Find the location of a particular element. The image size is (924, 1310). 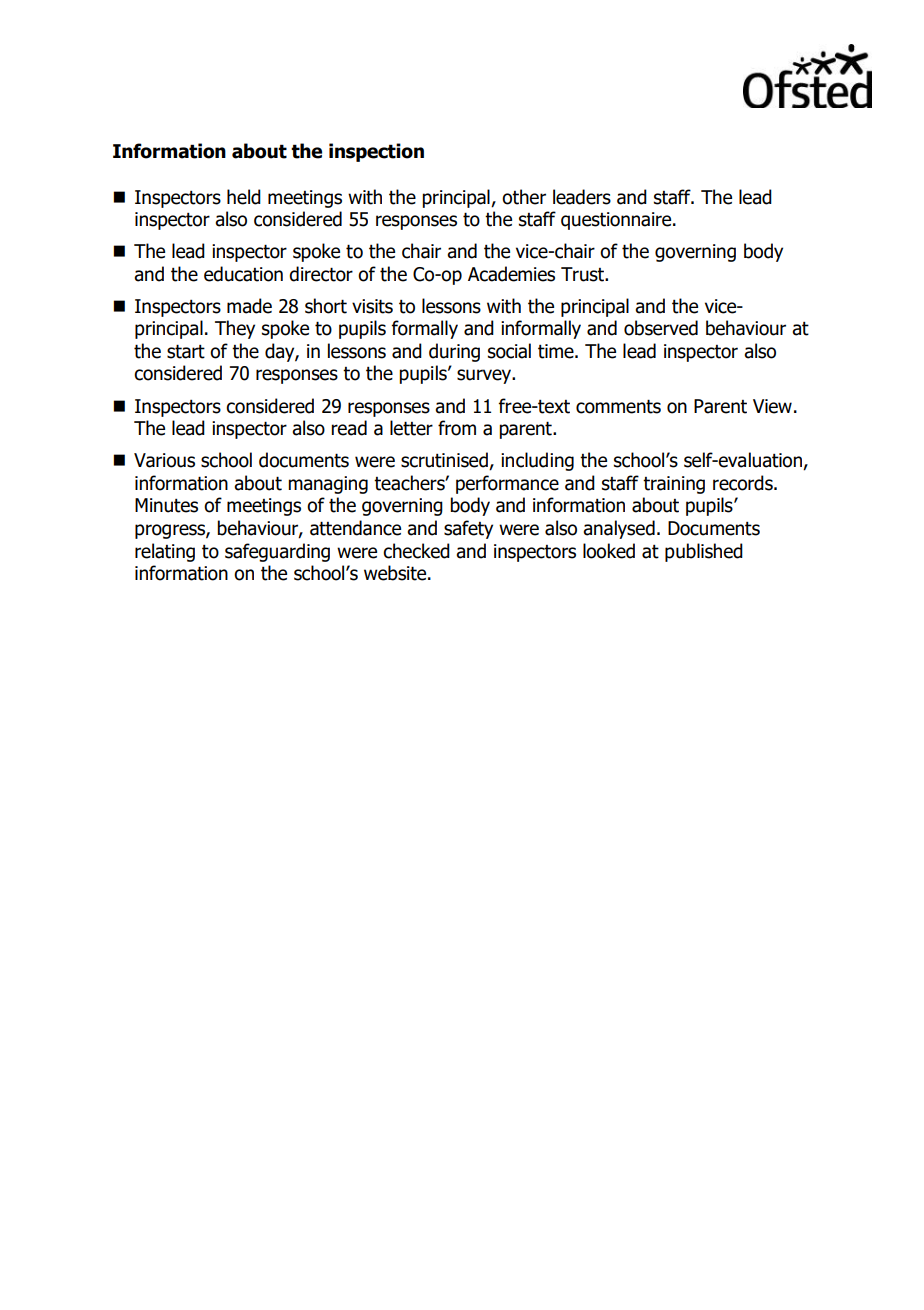

training is located at coordinates (674, 485).
